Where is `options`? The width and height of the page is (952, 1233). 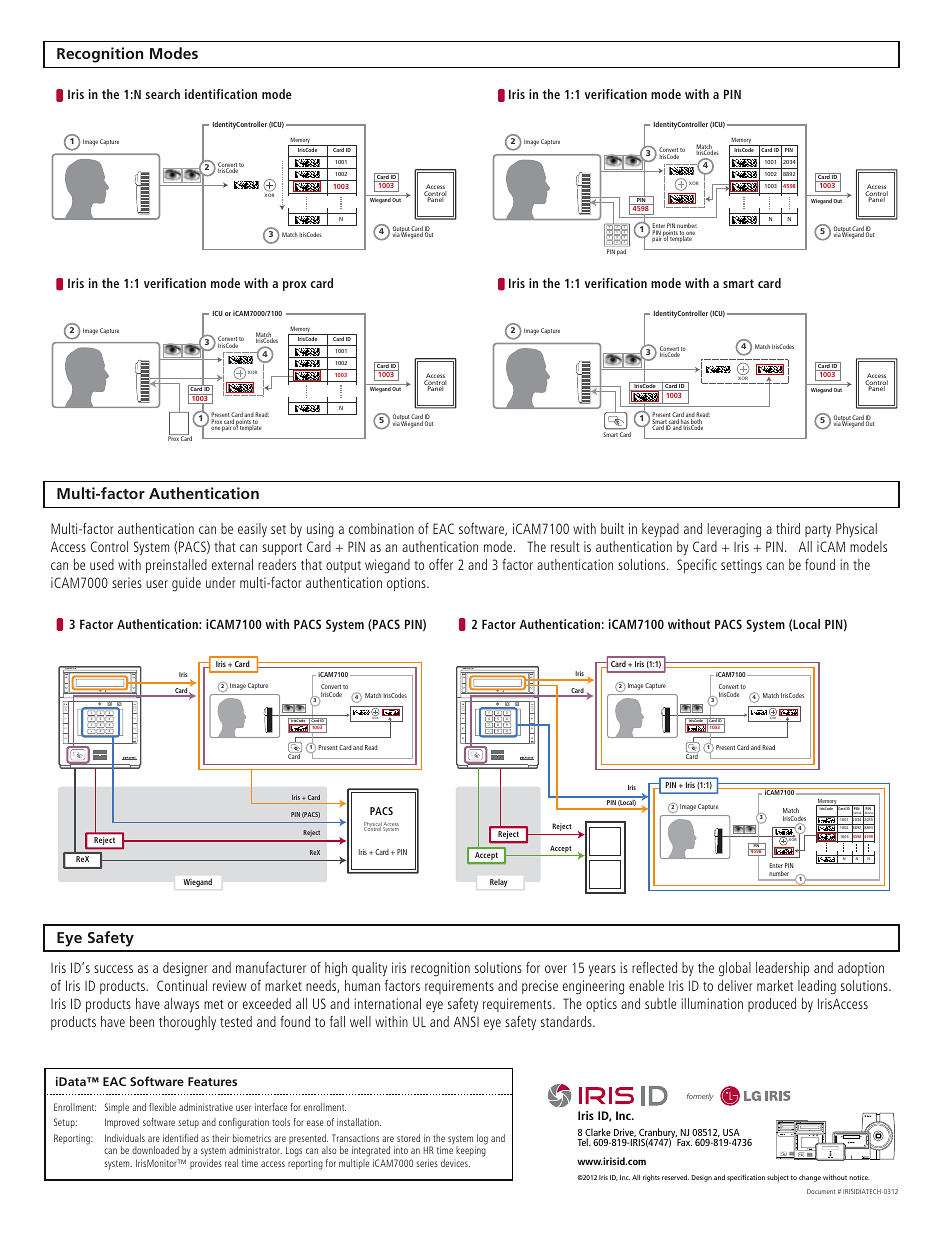 options is located at coordinates (407, 584).
